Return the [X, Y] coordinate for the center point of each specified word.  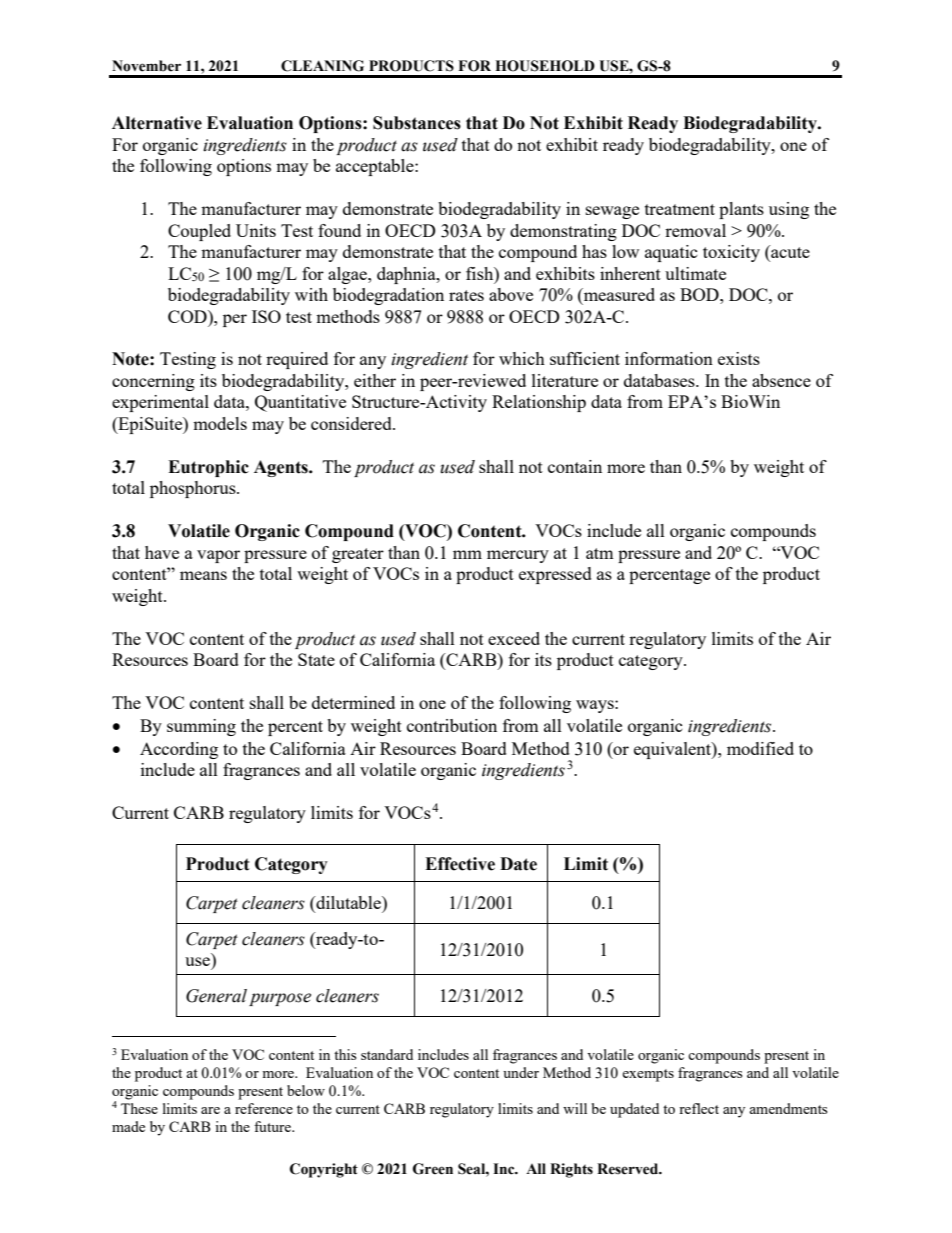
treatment [680, 209]
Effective [460, 864]
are [210, 1110]
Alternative [157, 123]
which [522, 358]
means [203, 575]
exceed [514, 638]
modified [760, 748]
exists [739, 358]
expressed [555, 575]
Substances [417, 123]
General [216, 996]
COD [188, 316]
